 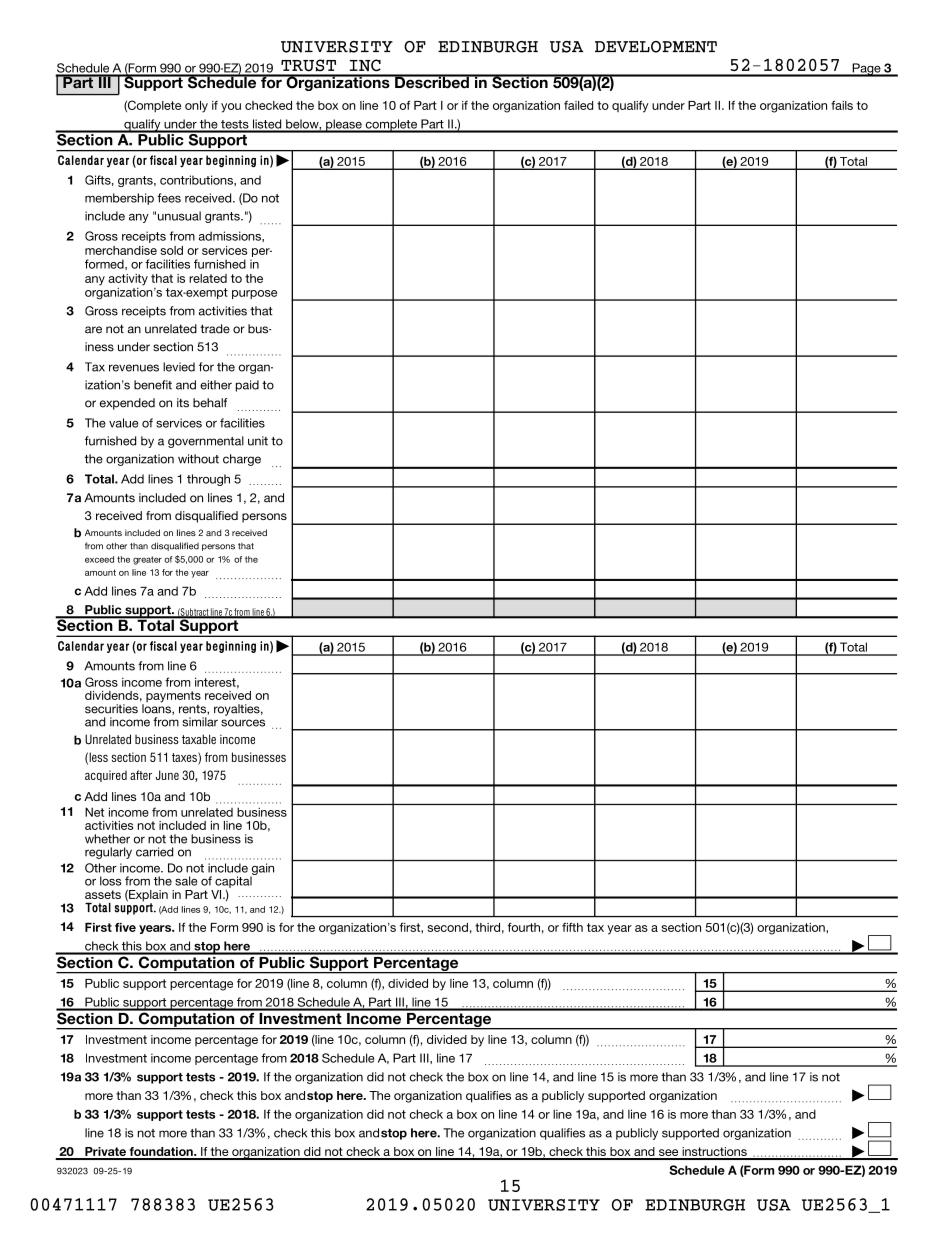 What do you see at coordinates (842, 105) in the screenshot?
I see `fails` at bounding box center [842, 105].
